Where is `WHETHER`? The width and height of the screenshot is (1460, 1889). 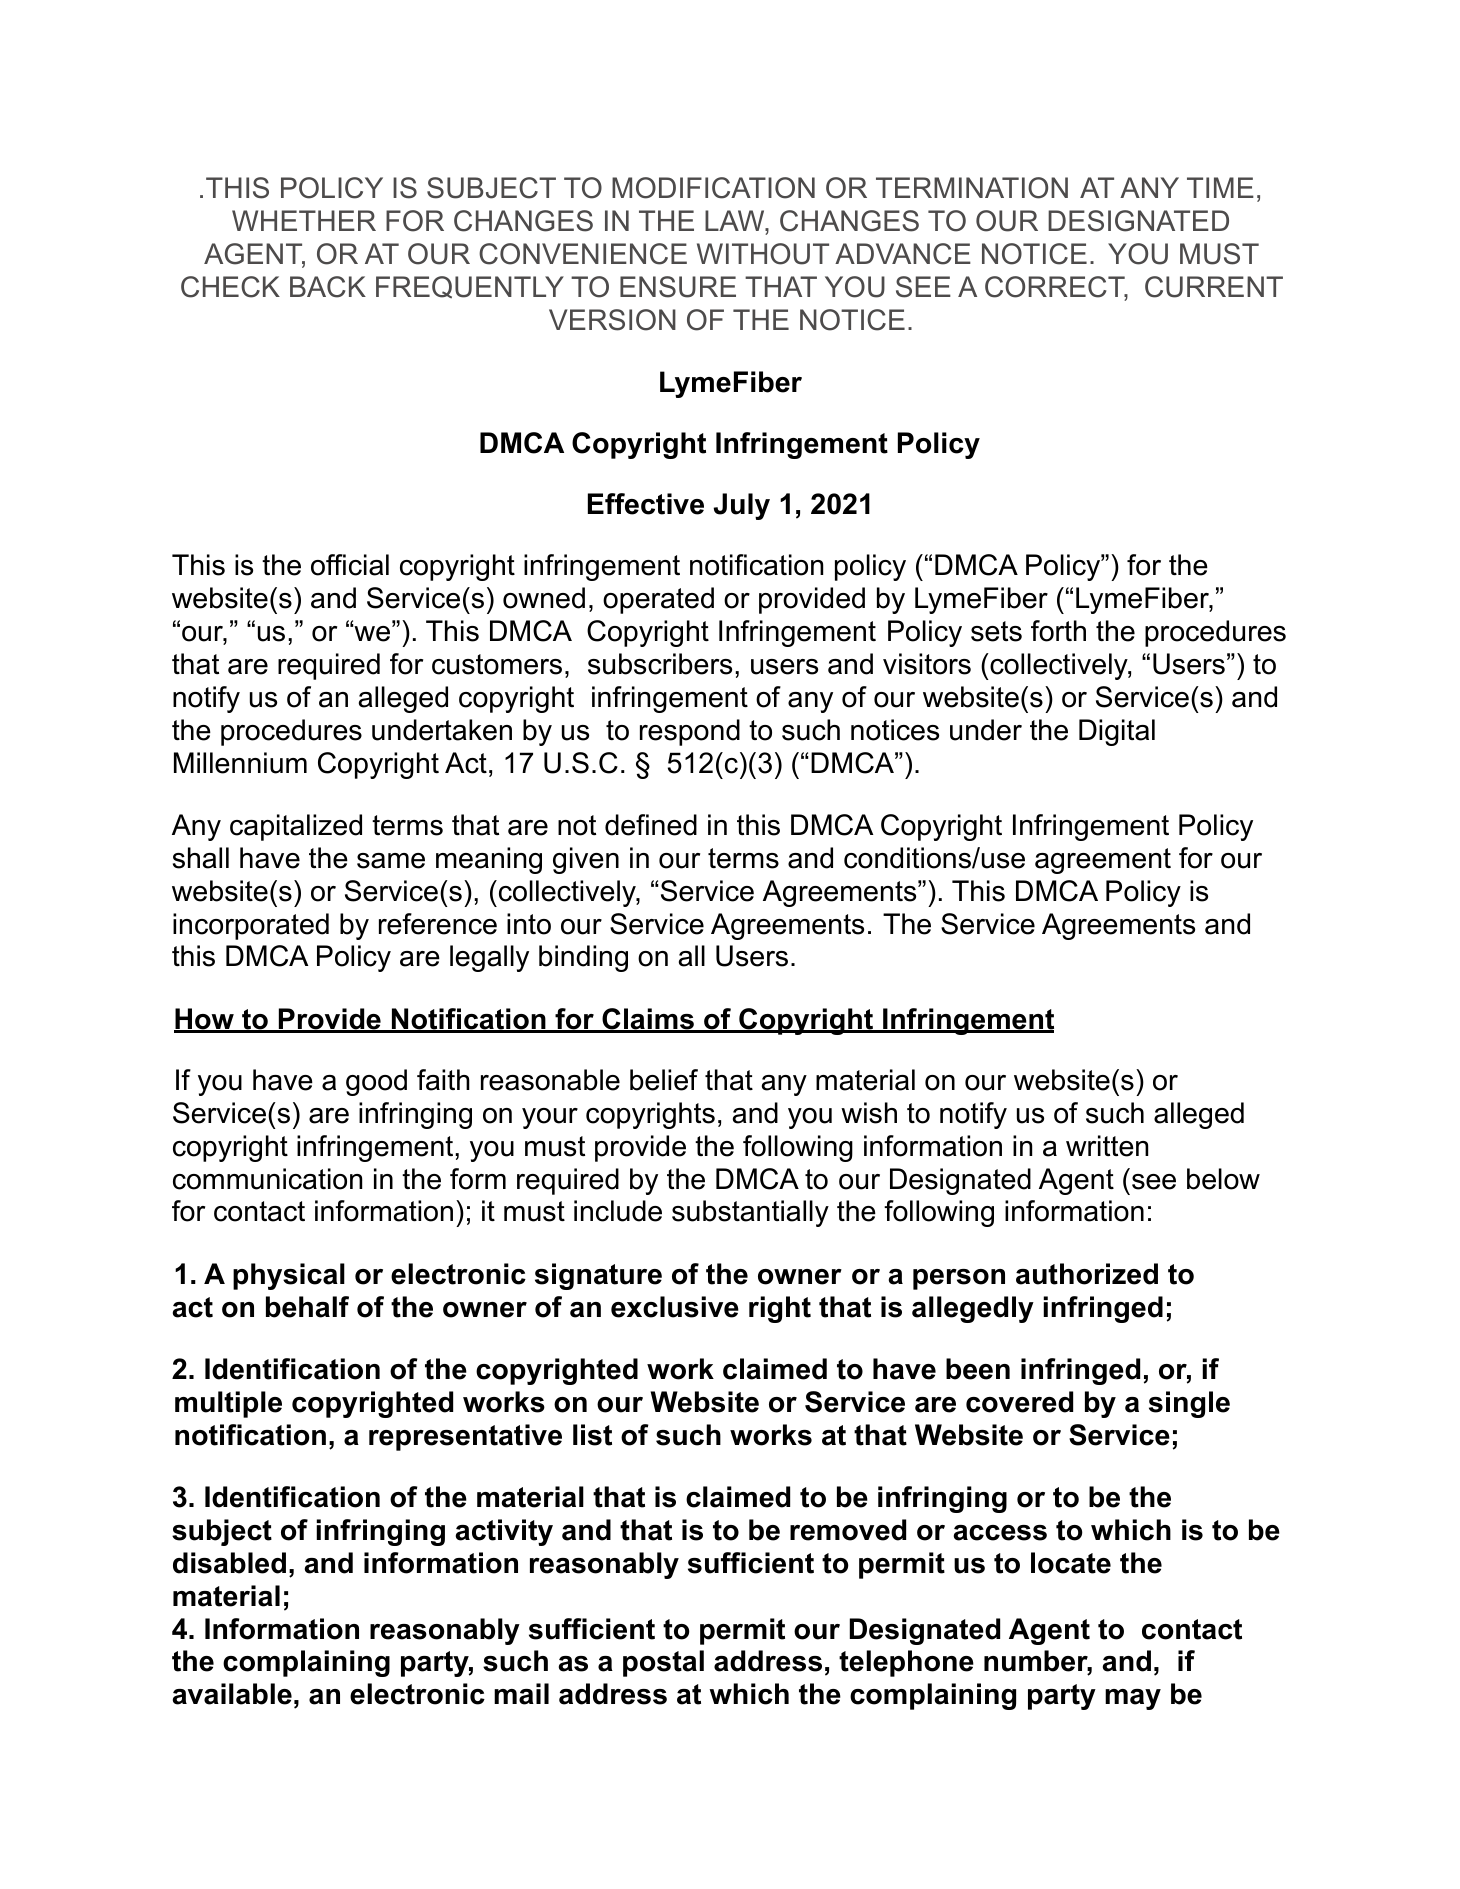
WHETHER is located at coordinates (304, 220).
